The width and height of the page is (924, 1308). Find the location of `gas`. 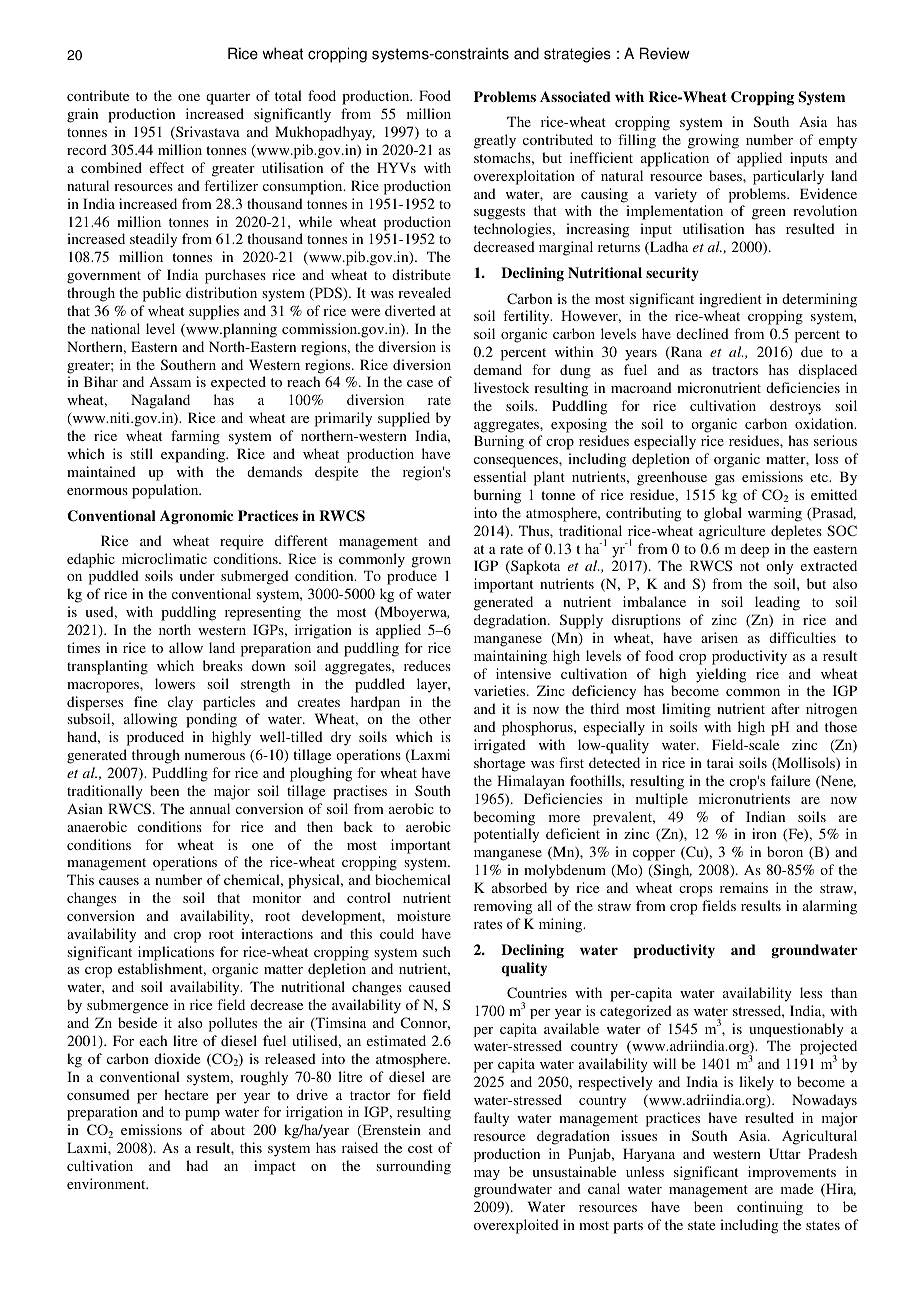

gas is located at coordinates (725, 480).
